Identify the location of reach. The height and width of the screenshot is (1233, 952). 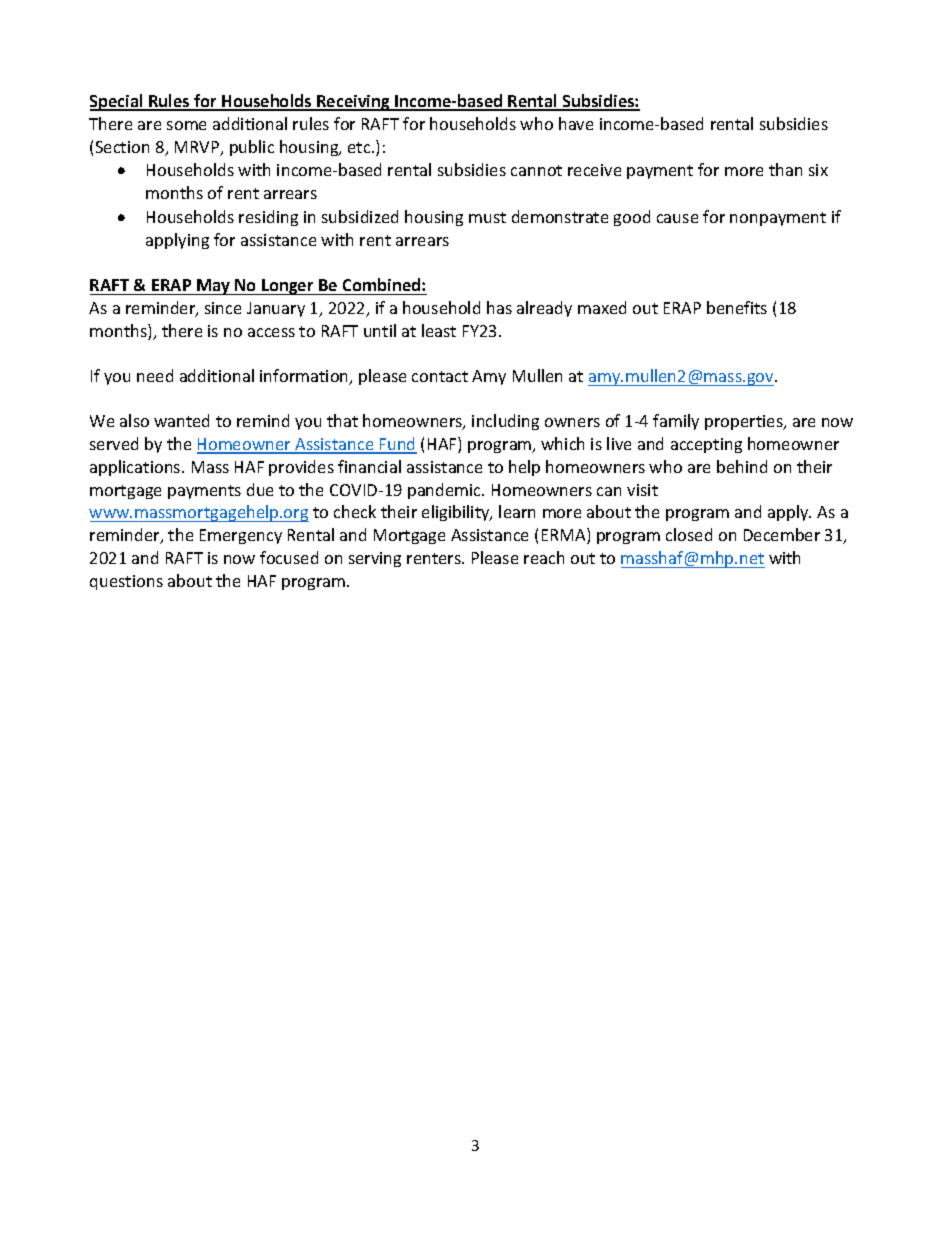
(544, 557).
